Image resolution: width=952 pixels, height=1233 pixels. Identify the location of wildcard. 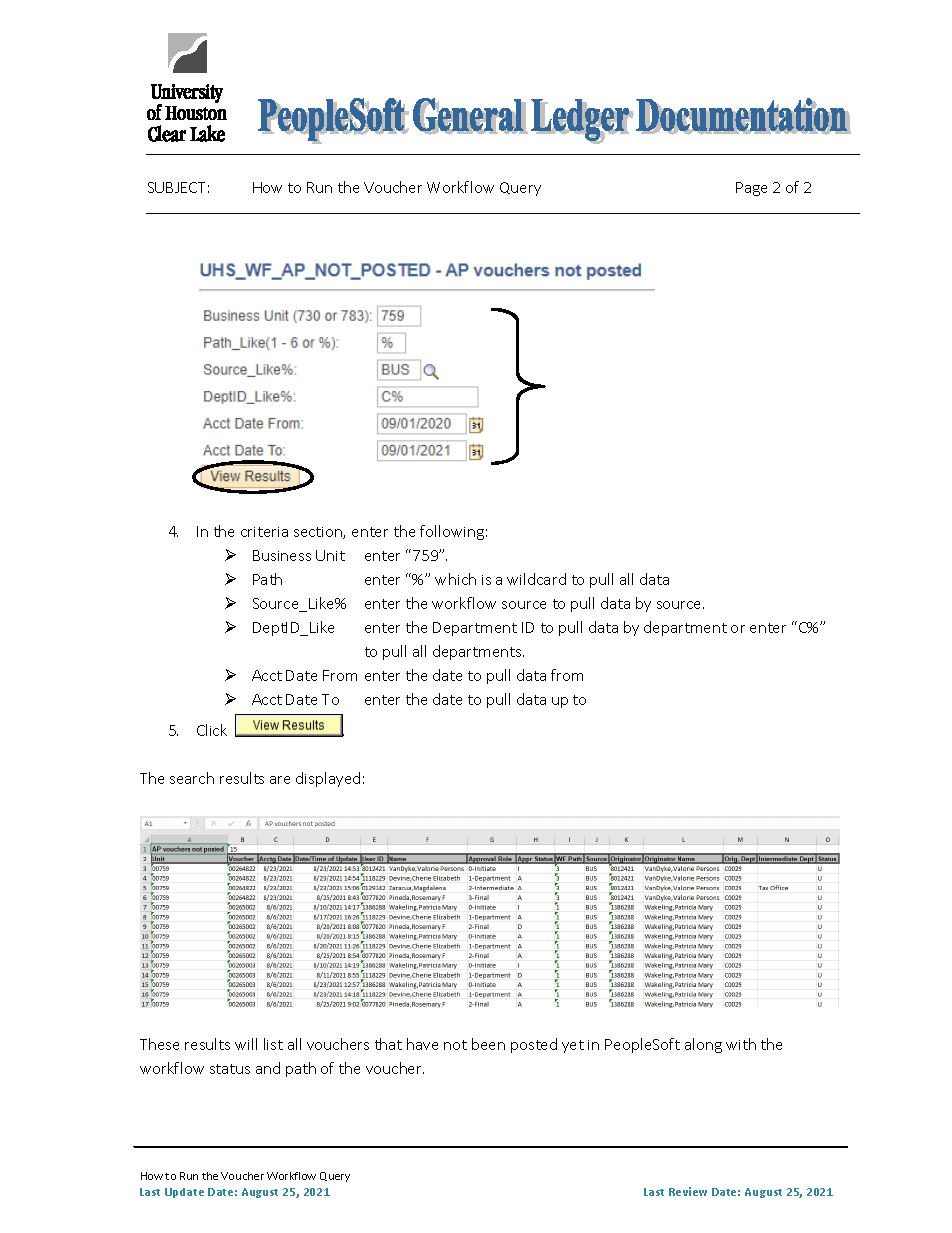
(536, 579).
